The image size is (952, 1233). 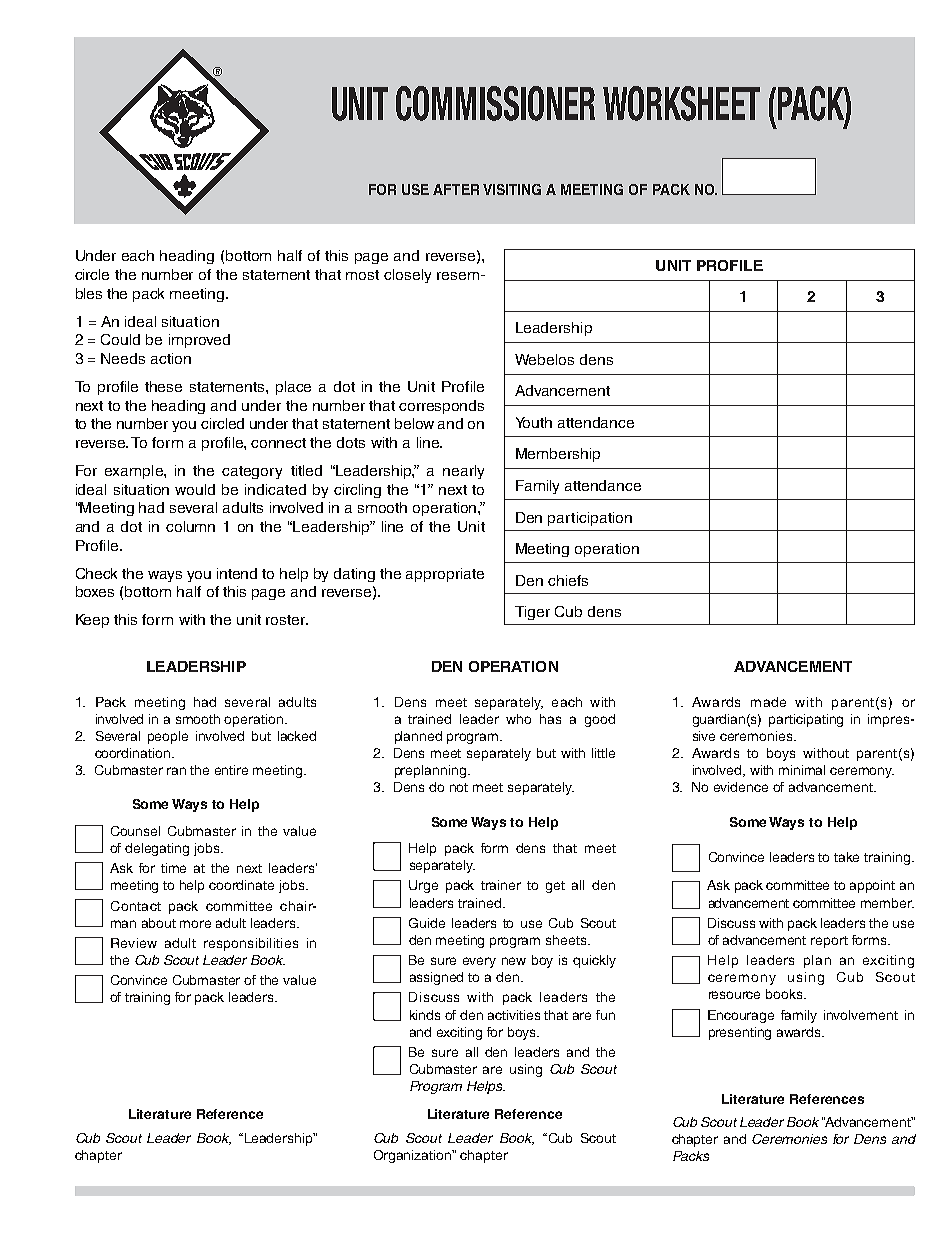 I want to click on who, so click(x=518, y=719).
